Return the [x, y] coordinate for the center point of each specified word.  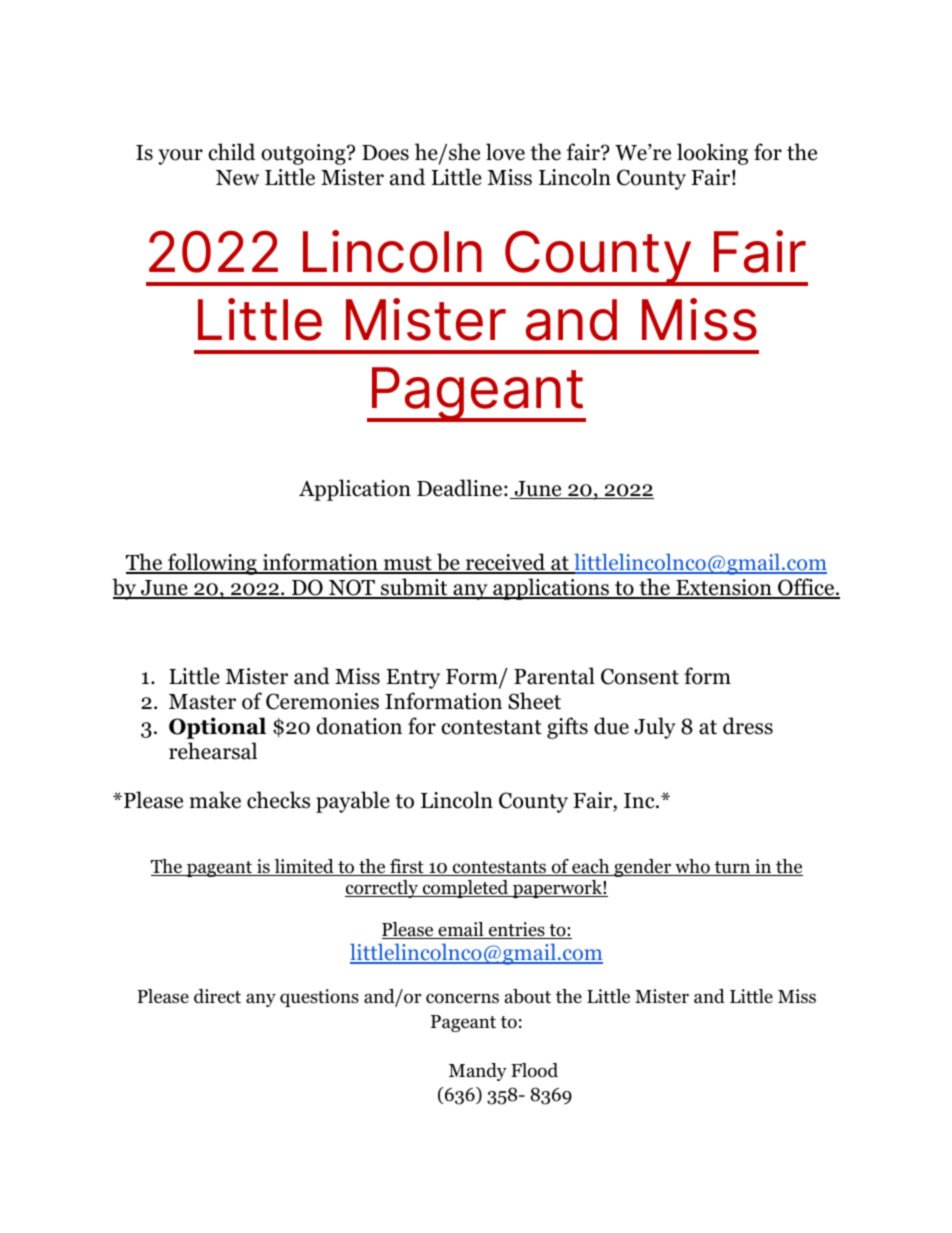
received [506, 563]
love [505, 152]
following [212, 564]
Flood [534, 1070]
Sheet [534, 701]
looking [712, 154]
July [655, 728]
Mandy [478, 1072]
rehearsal [213, 751]
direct [217, 996]
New [237, 178]
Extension [724, 588]
